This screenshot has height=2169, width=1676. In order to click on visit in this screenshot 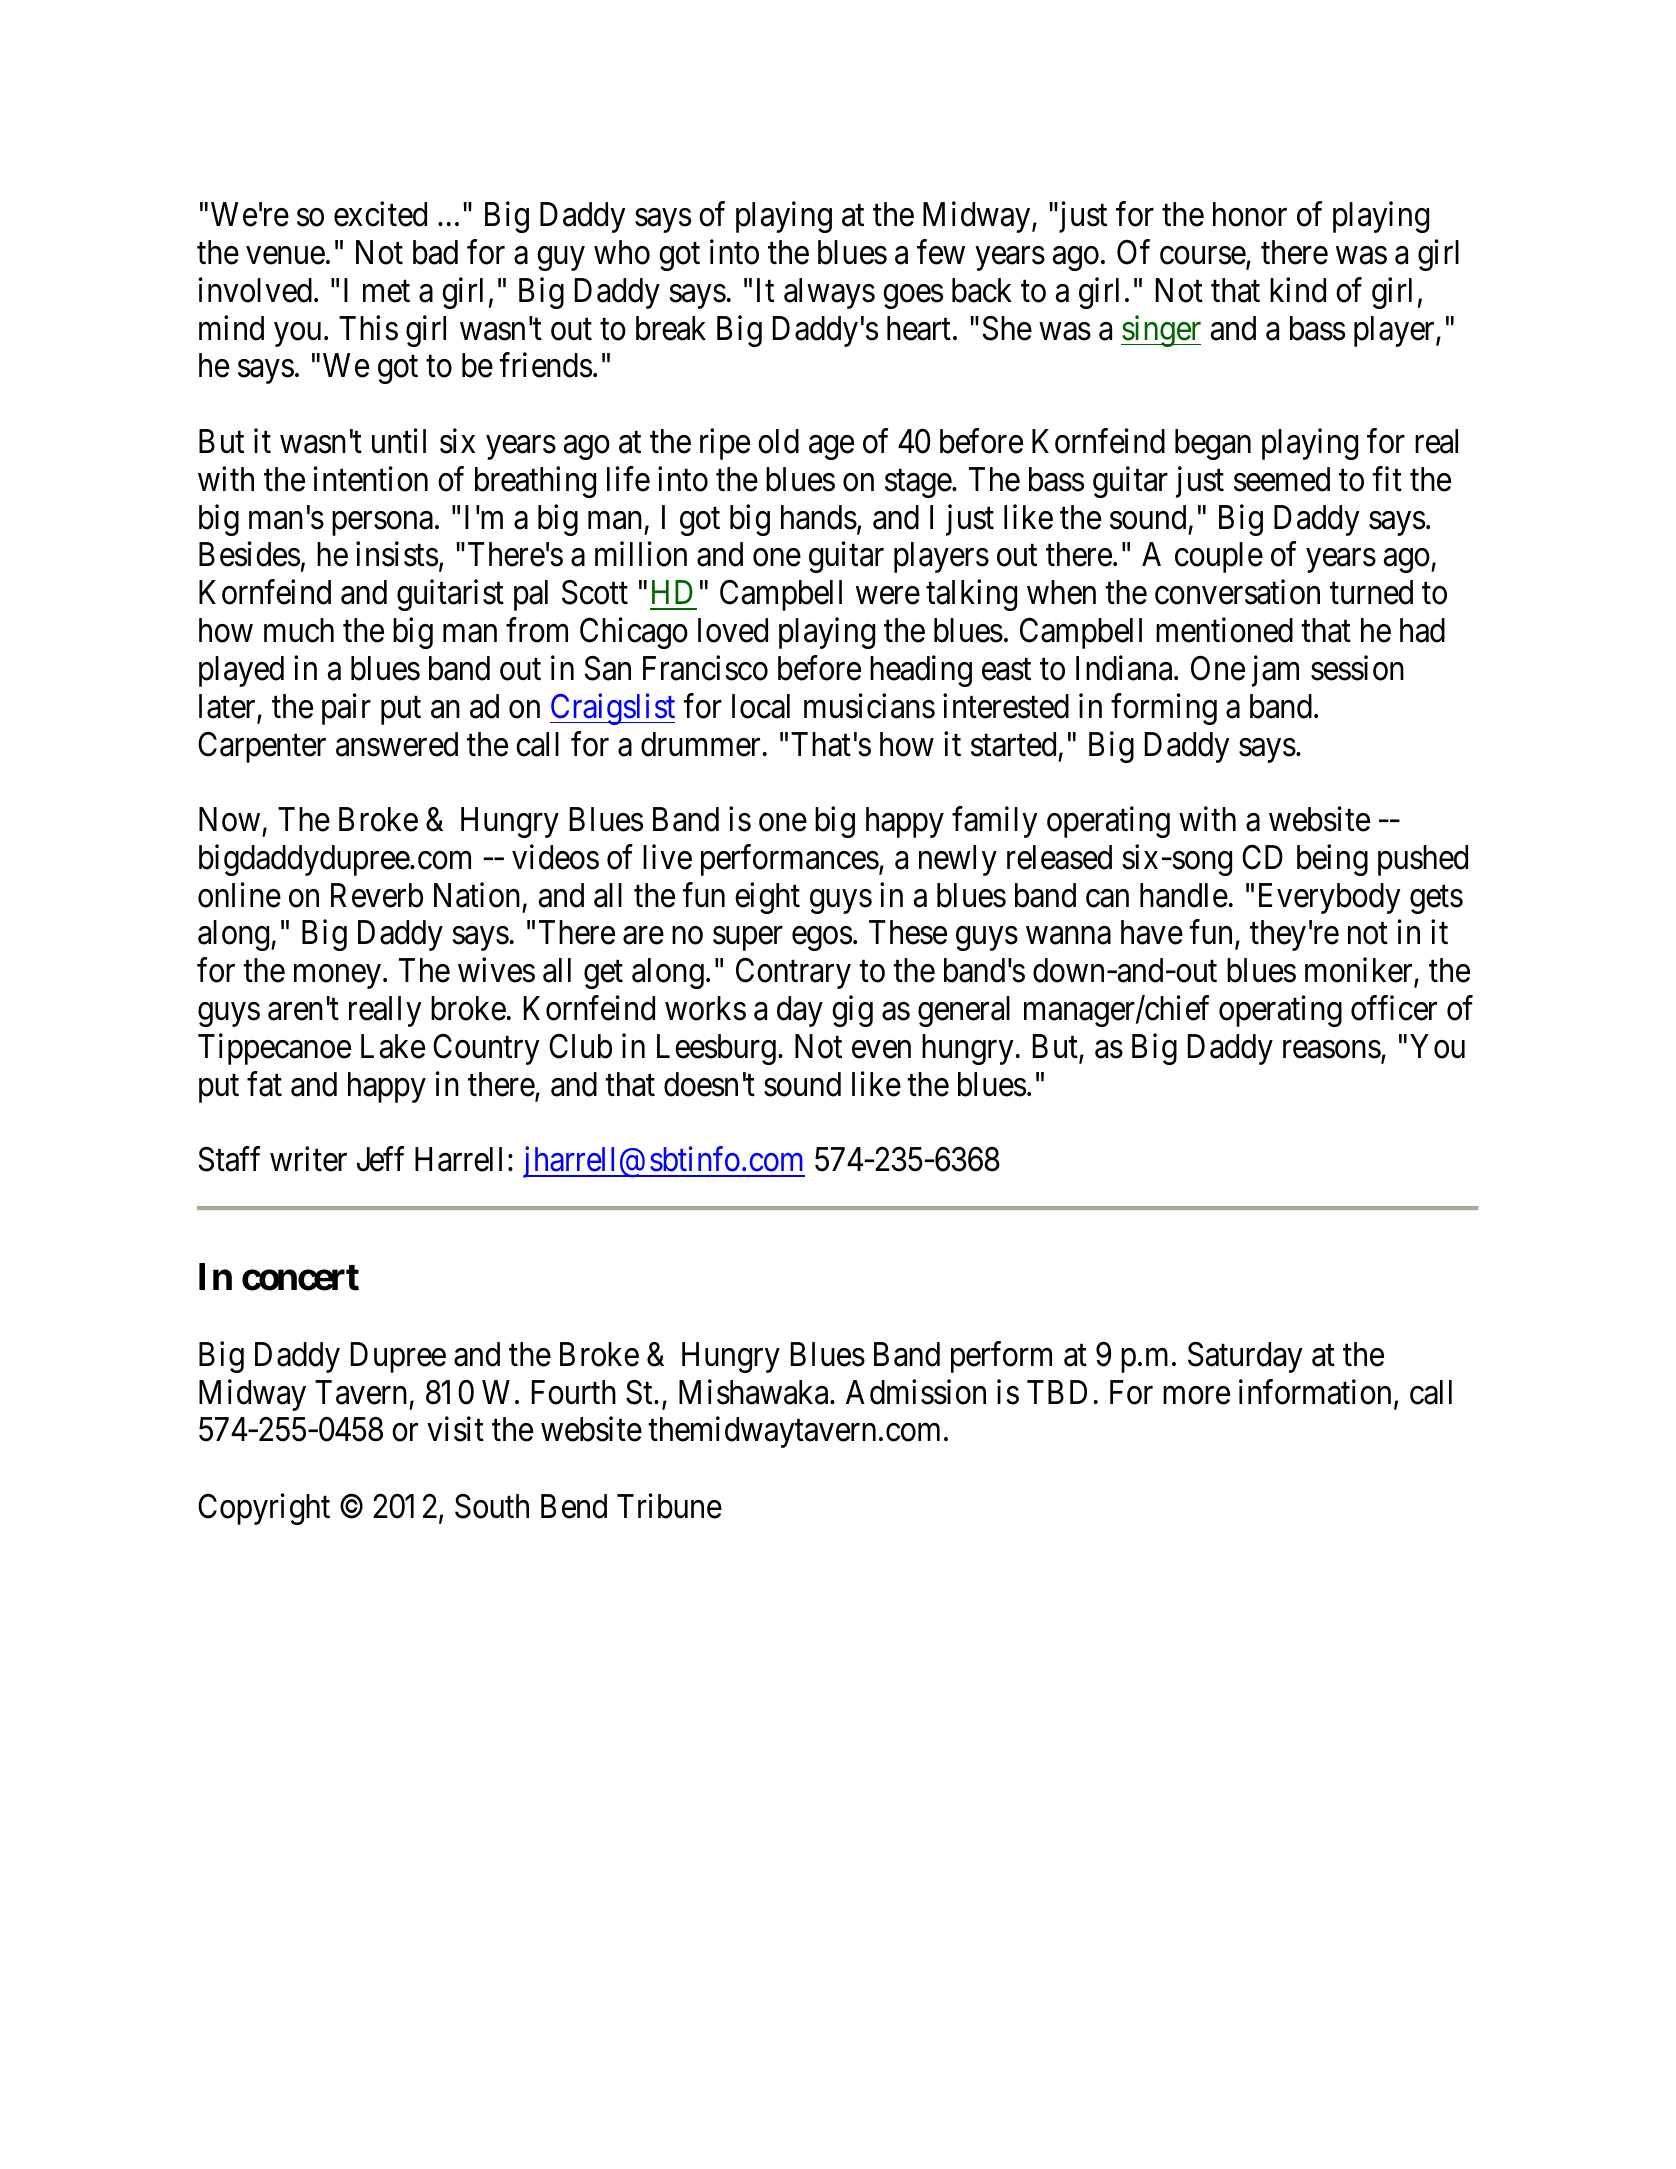, I will do `click(455, 1429)`.
